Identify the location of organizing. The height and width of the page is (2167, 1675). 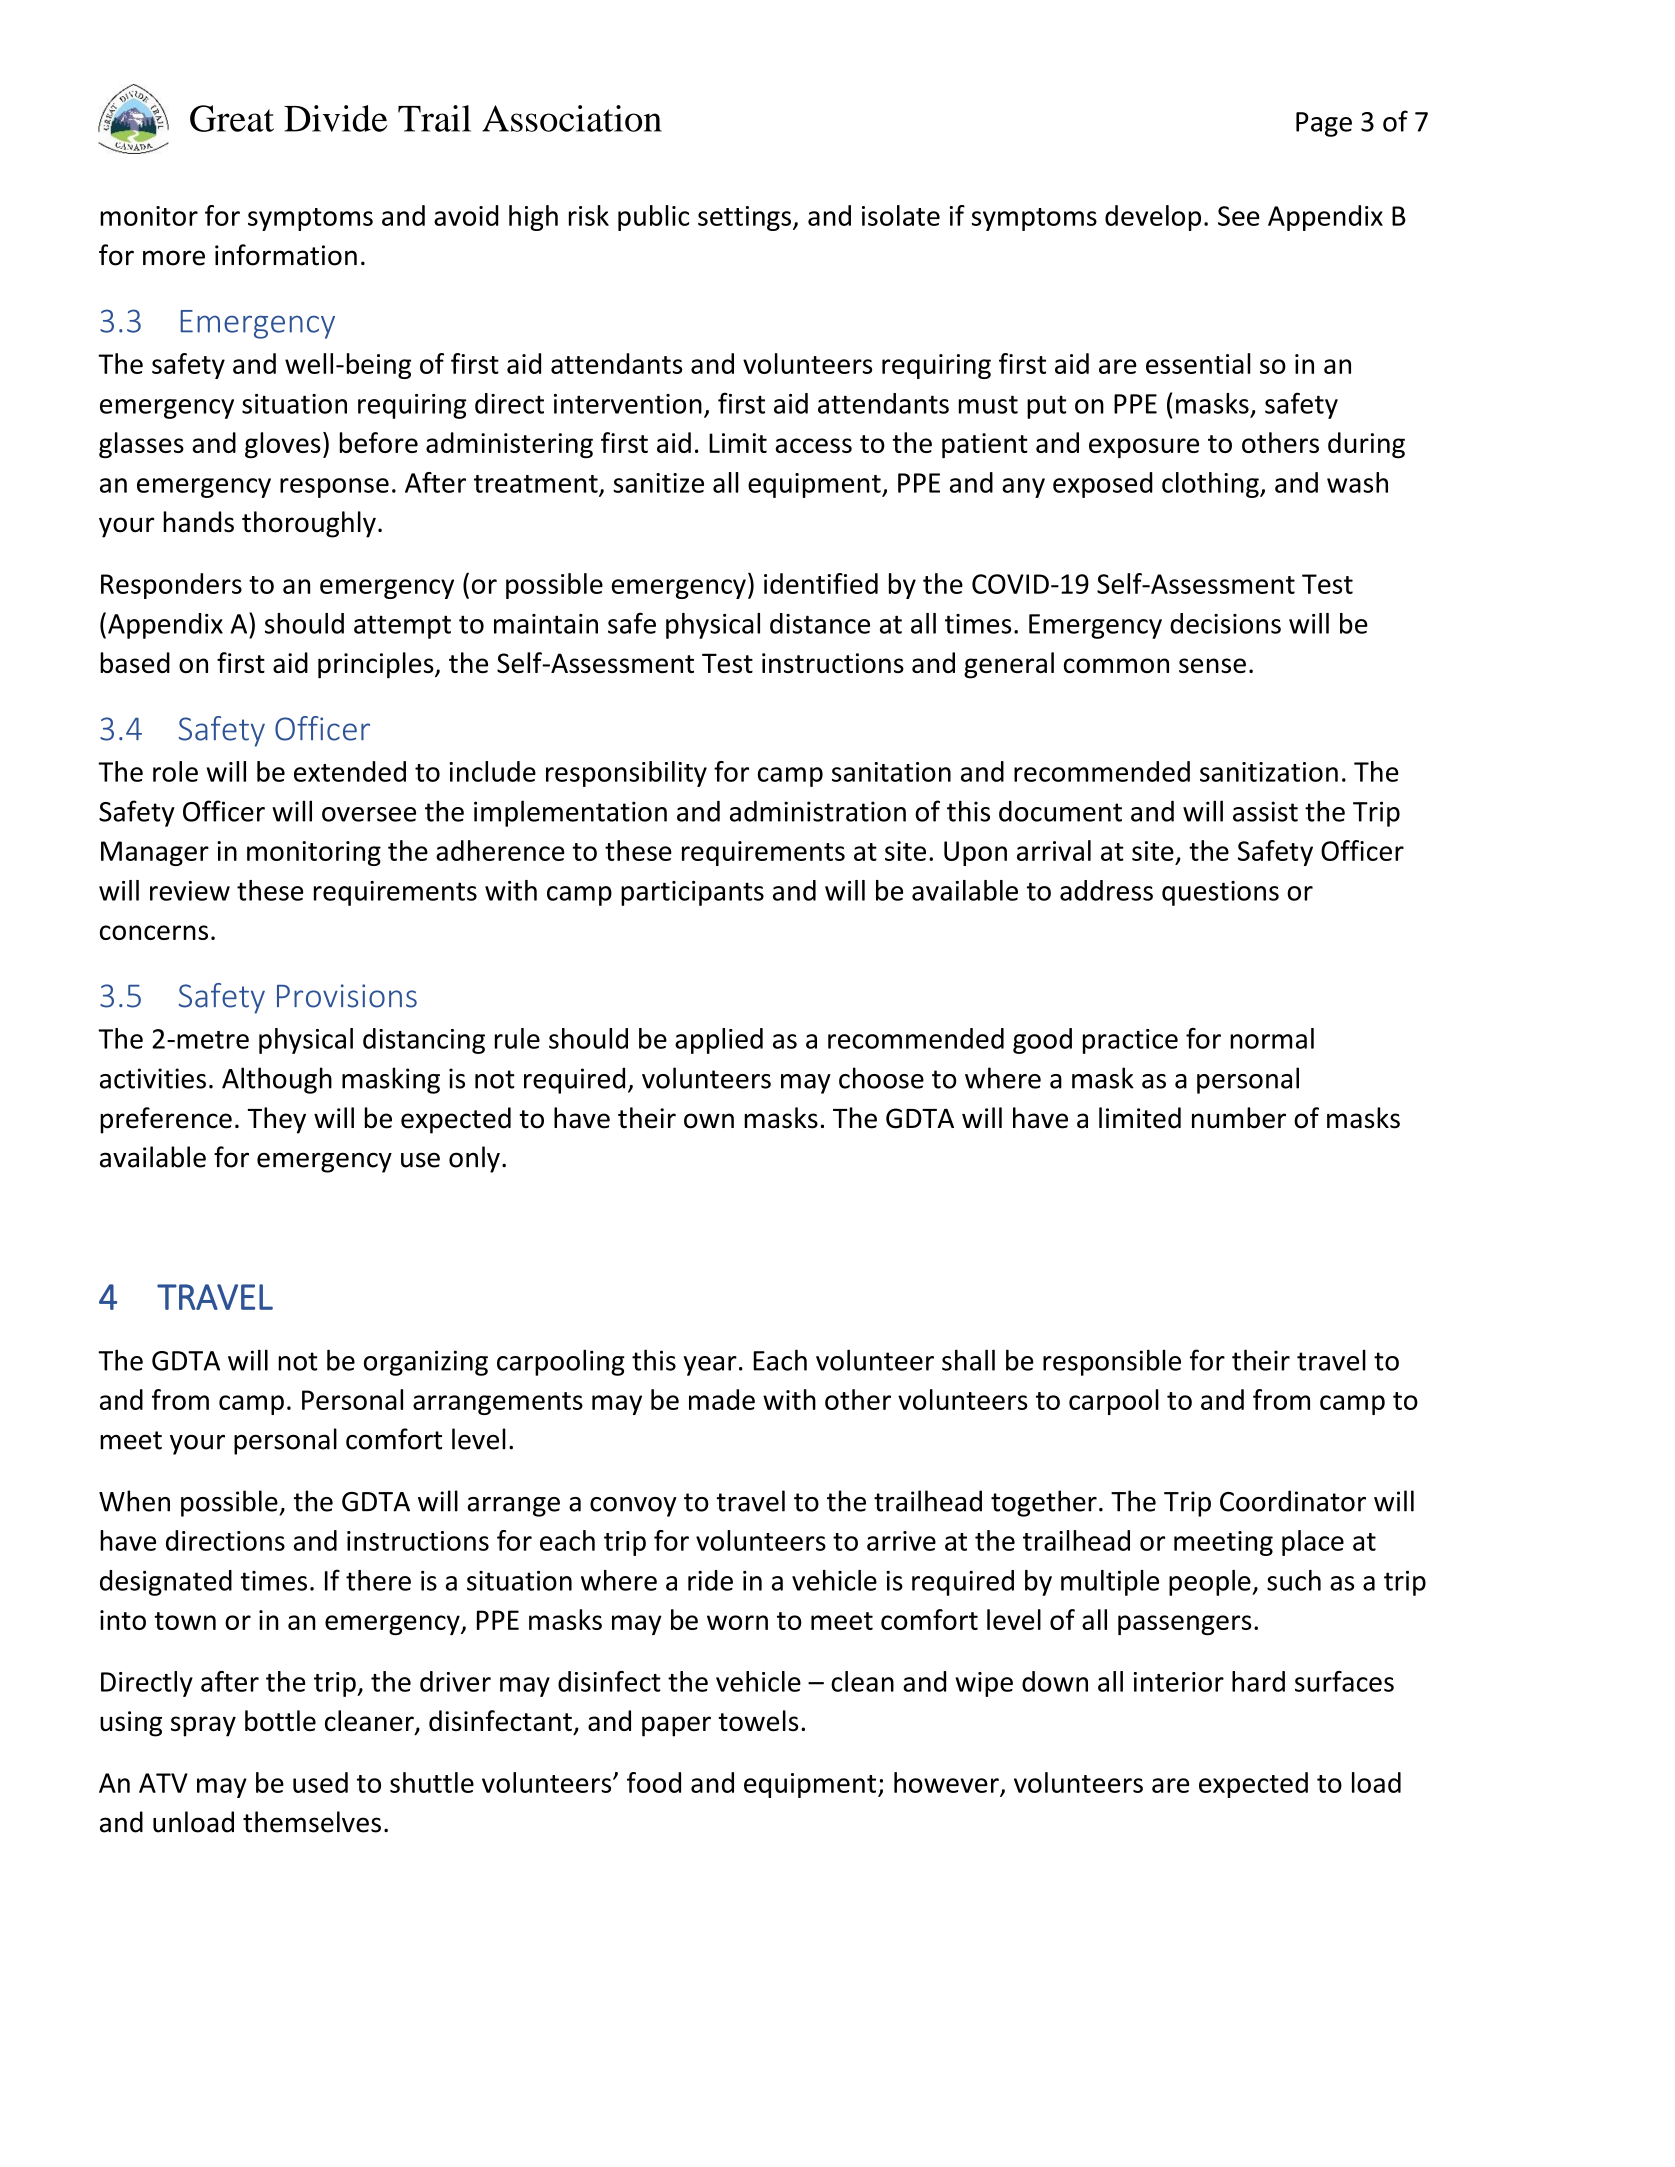
(426, 1363).
